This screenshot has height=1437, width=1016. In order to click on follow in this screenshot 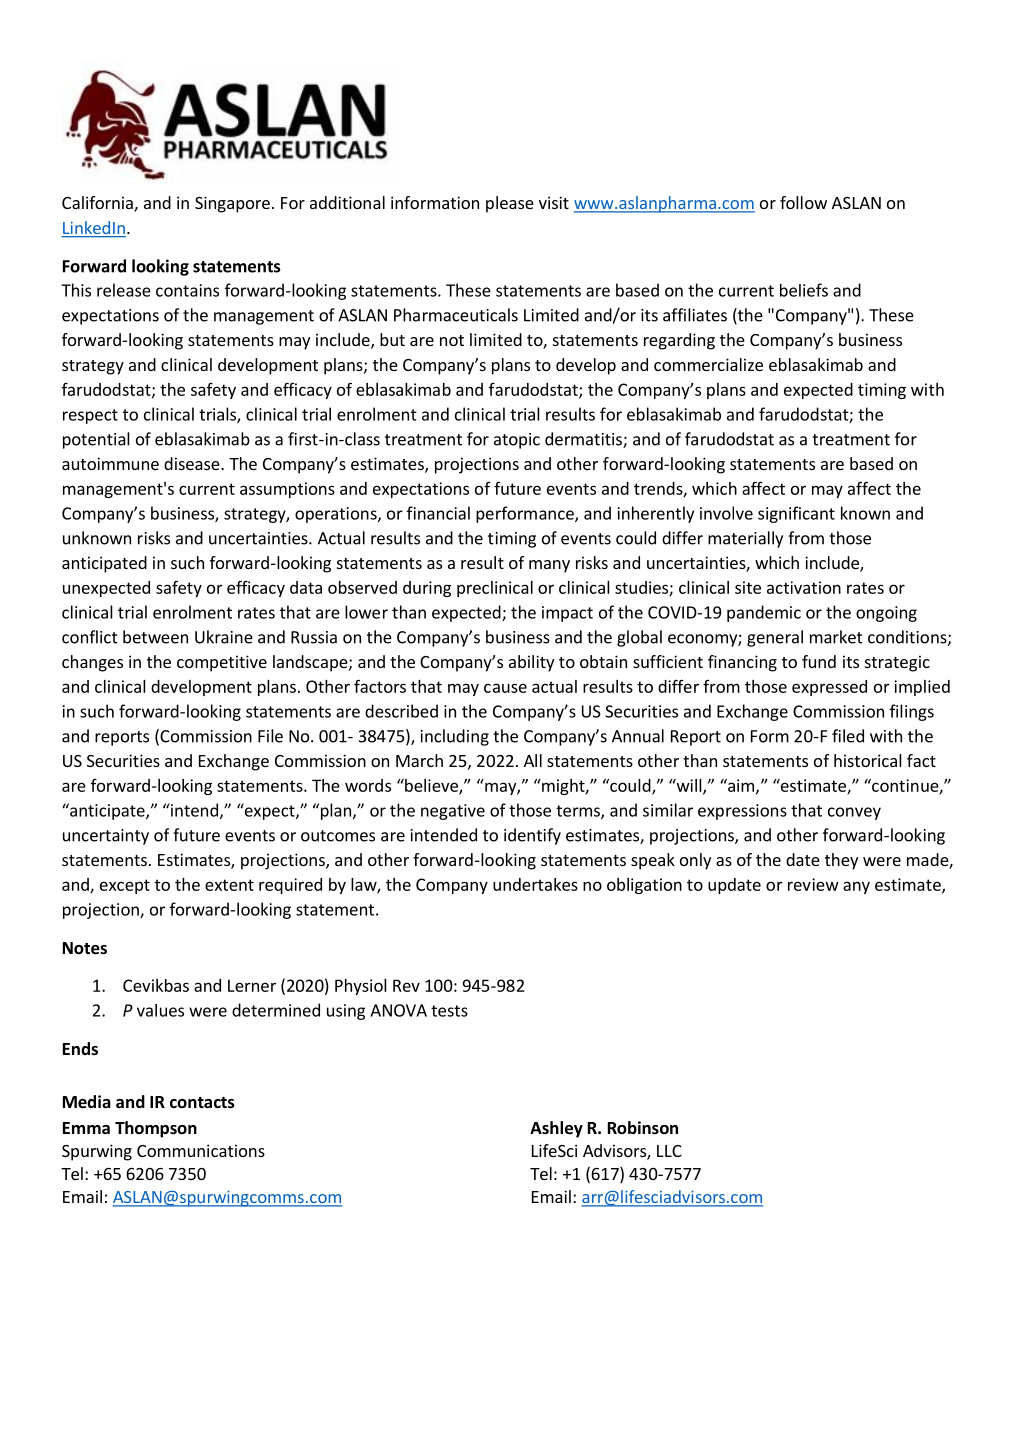, I will do `click(803, 202)`.
